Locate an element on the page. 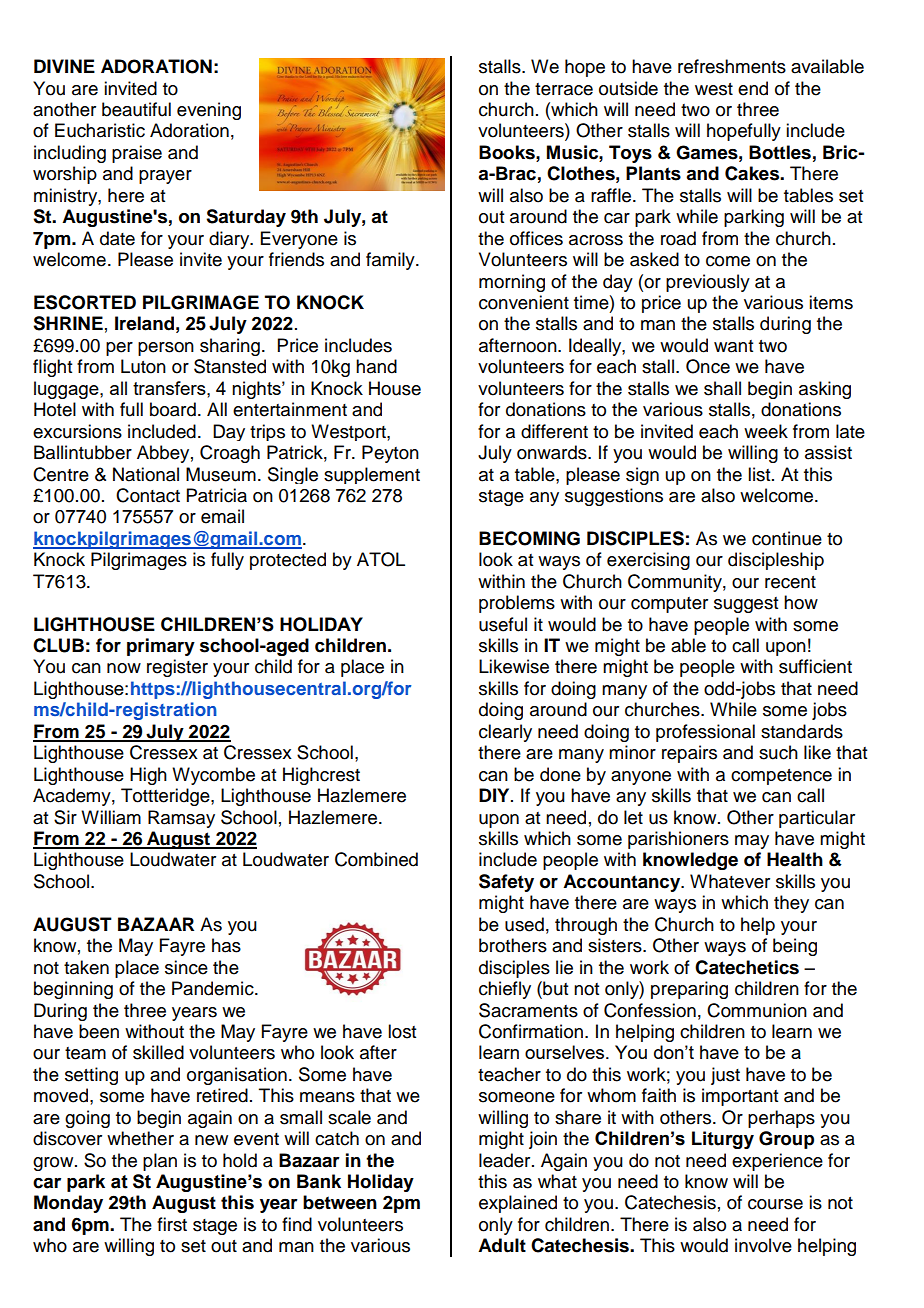 The height and width of the page is (1308, 924). sufficient is located at coordinates (815, 666).
